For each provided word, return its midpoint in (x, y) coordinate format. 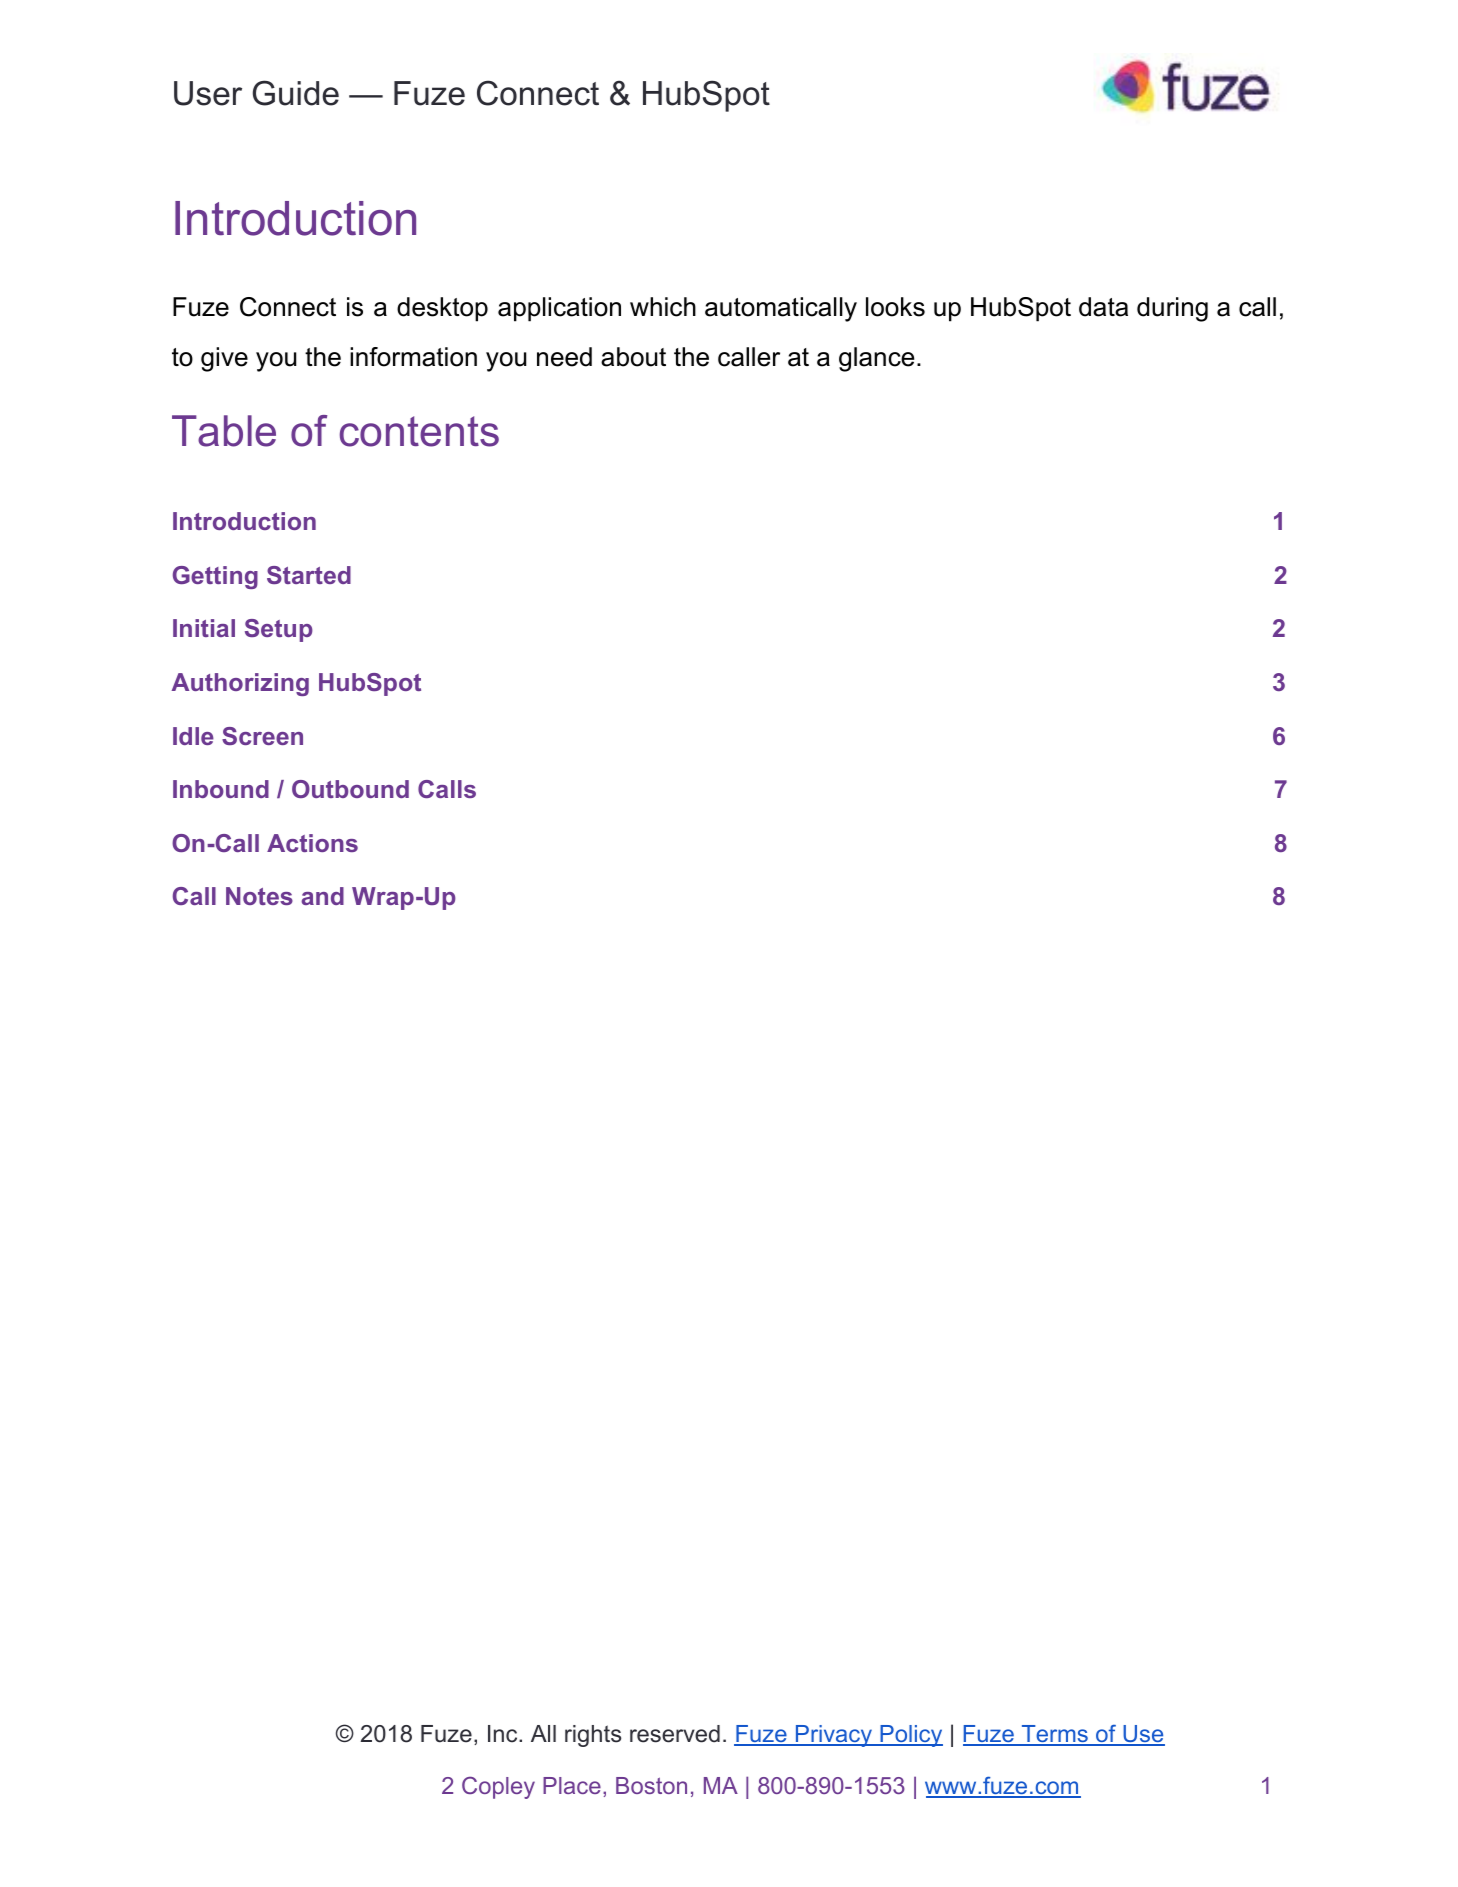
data (1103, 307)
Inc (504, 1734)
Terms (1054, 1735)
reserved (675, 1734)
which (663, 307)
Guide (296, 93)
